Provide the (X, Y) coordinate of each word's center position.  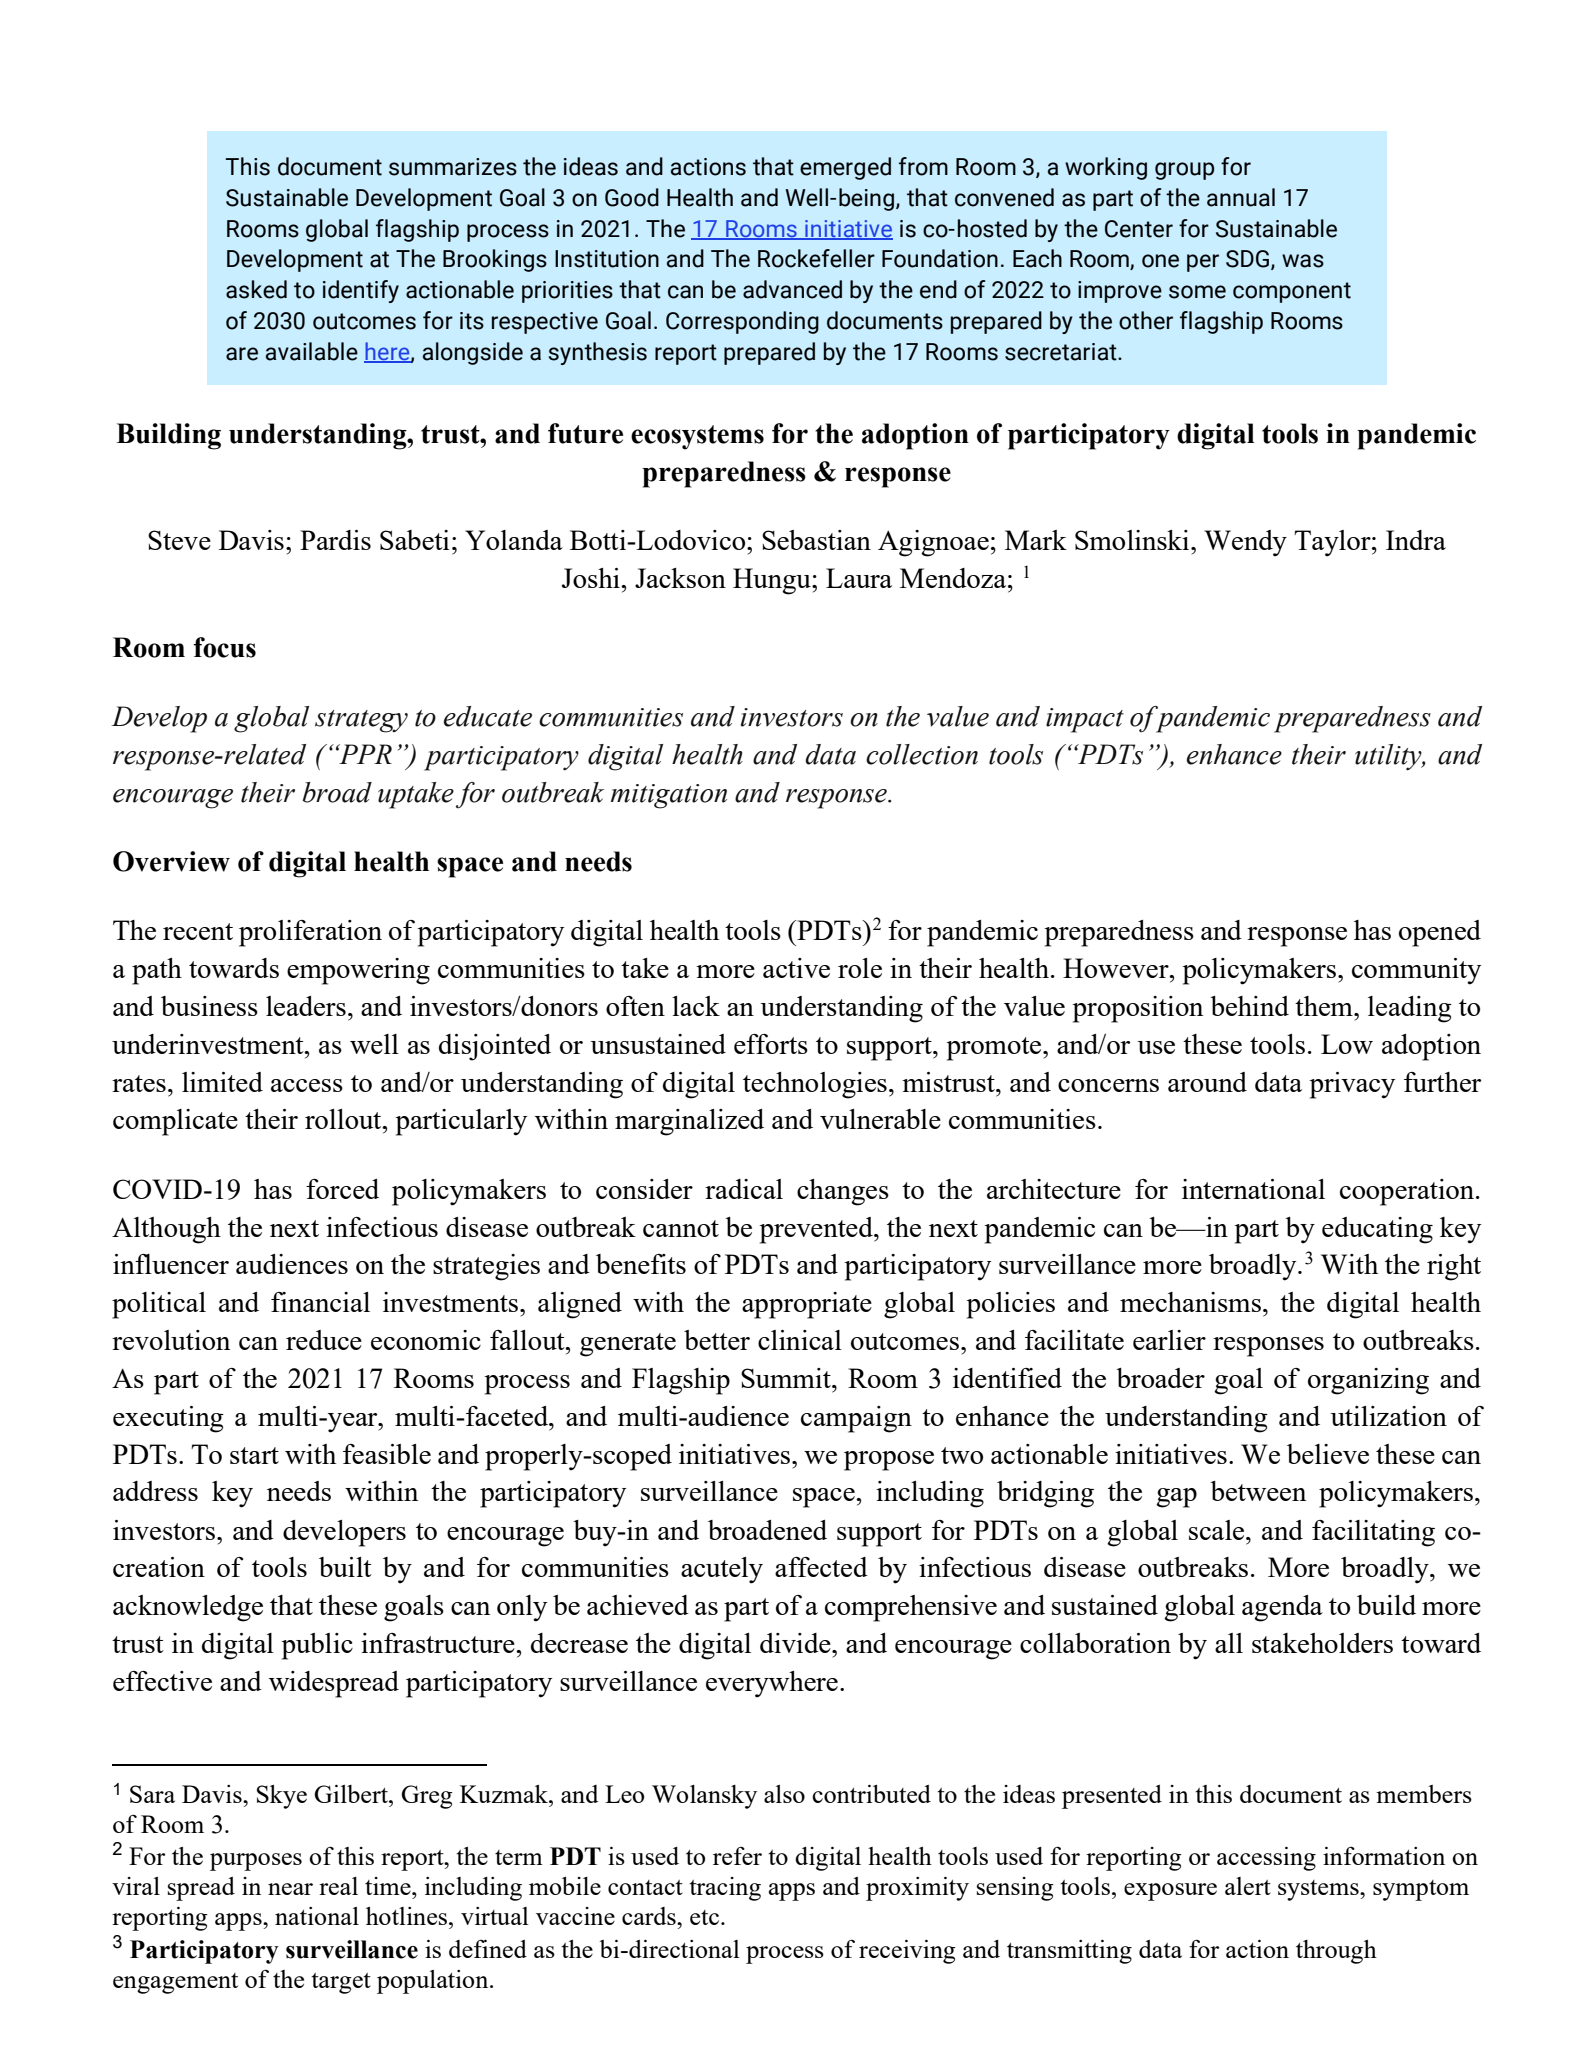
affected (821, 1567)
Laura (859, 578)
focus (224, 647)
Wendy (1245, 543)
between (1258, 1491)
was (1303, 261)
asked (256, 289)
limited (222, 1082)
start (254, 1455)
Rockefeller (816, 258)
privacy (1352, 1085)
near (290, 1889)
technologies (815, 1085)
